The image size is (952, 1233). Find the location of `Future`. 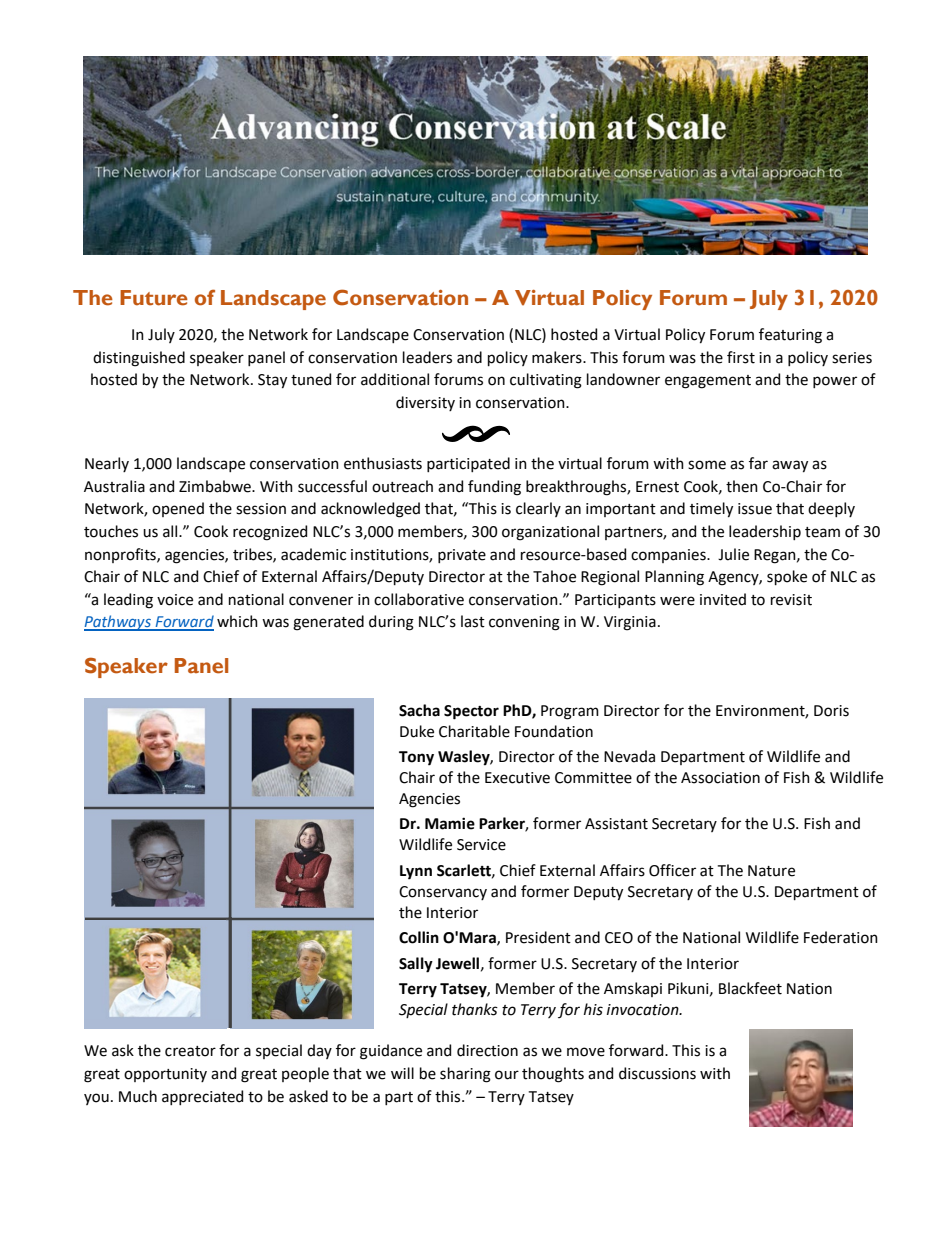

Future is located at coordinates (154, 298).
